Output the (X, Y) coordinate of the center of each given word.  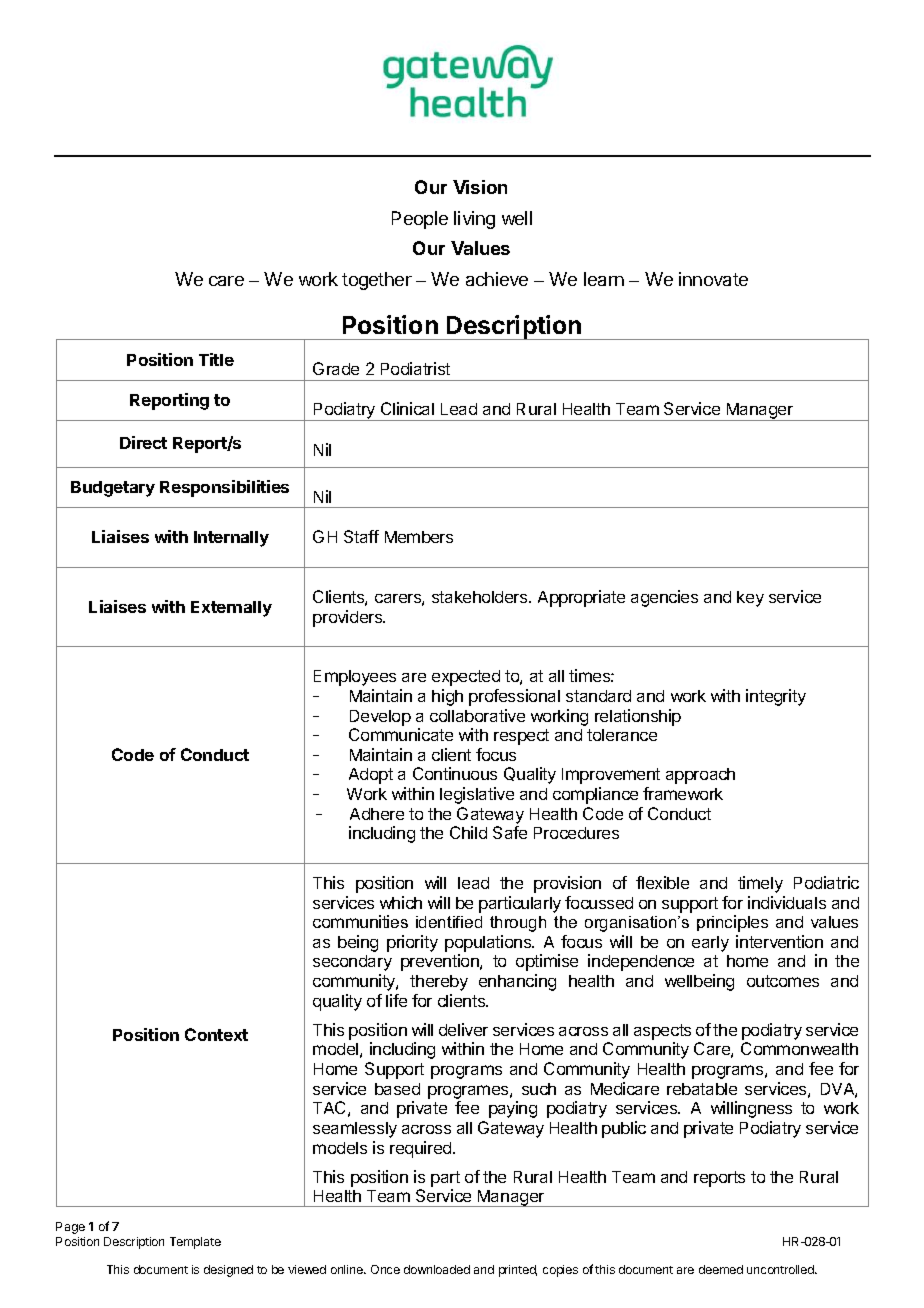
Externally (231, 609)
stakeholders (481, 597)
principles (732, 923)
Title (216, 359)
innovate (713, 279)
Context (216, 1034)
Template (195, 1243)
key (750, 599)
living (474, 220)
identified (449, 922)
